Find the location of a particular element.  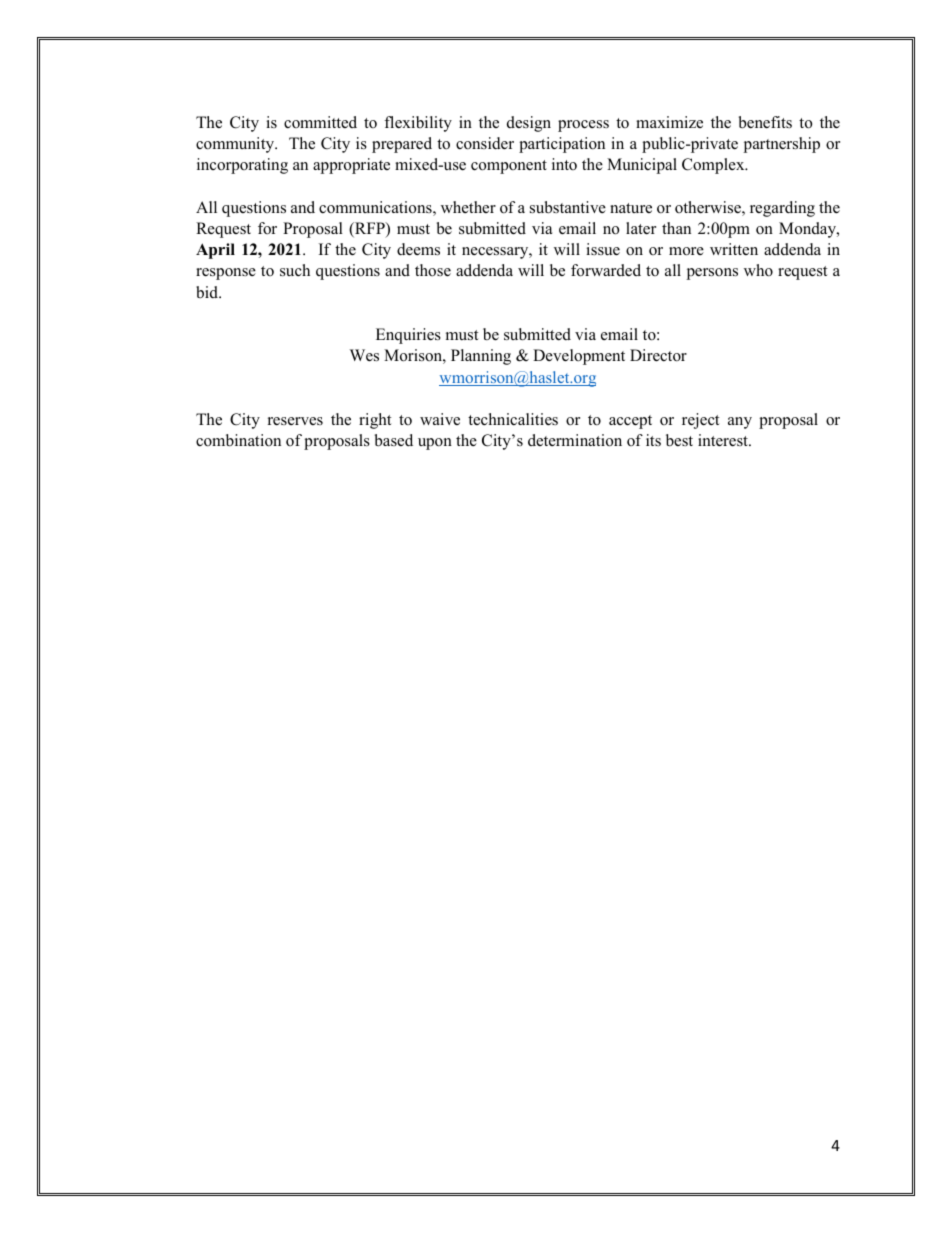

such is located at coordinates (295, 270).
